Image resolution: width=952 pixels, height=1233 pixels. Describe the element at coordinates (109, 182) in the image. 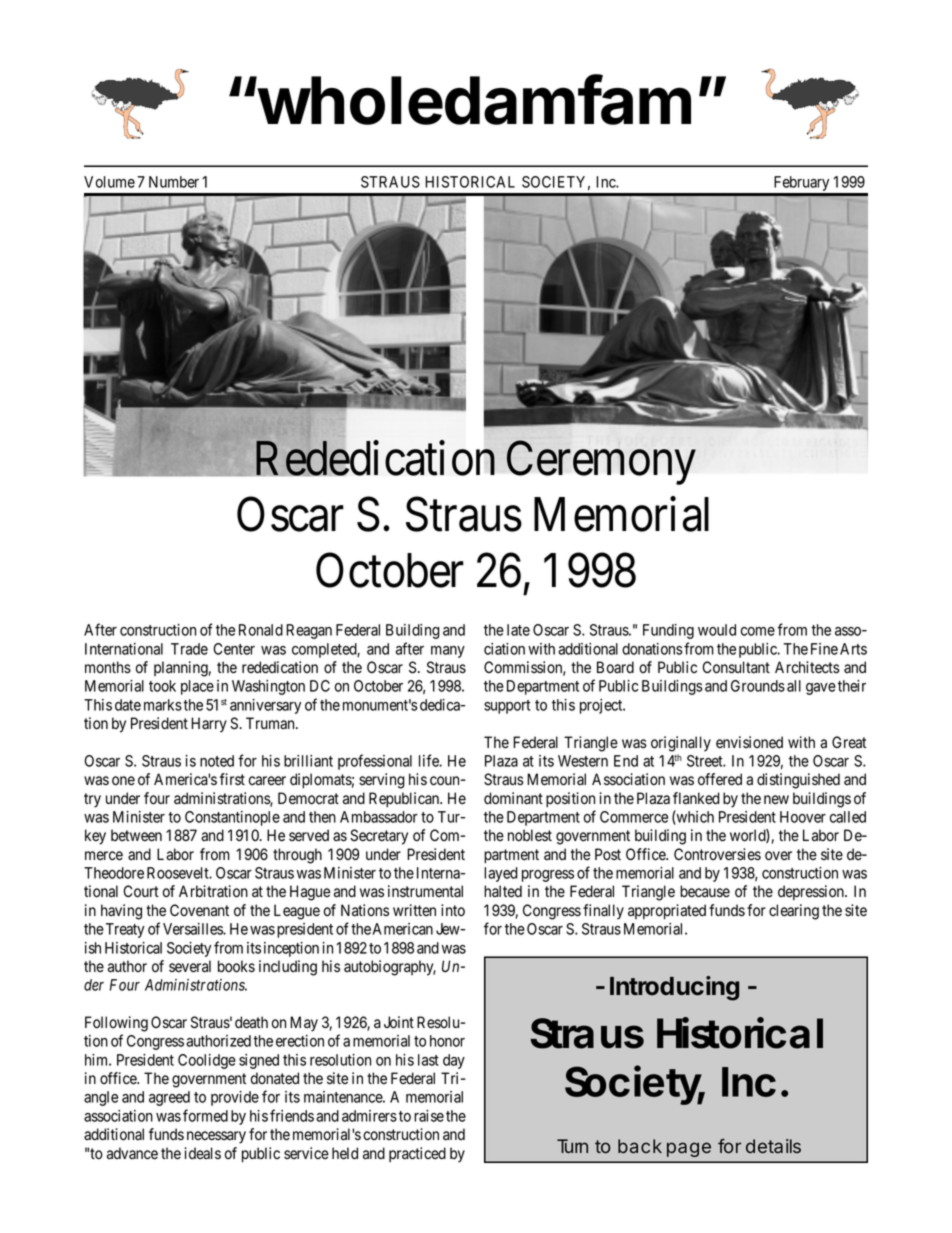

I see `Volume` at that location.
